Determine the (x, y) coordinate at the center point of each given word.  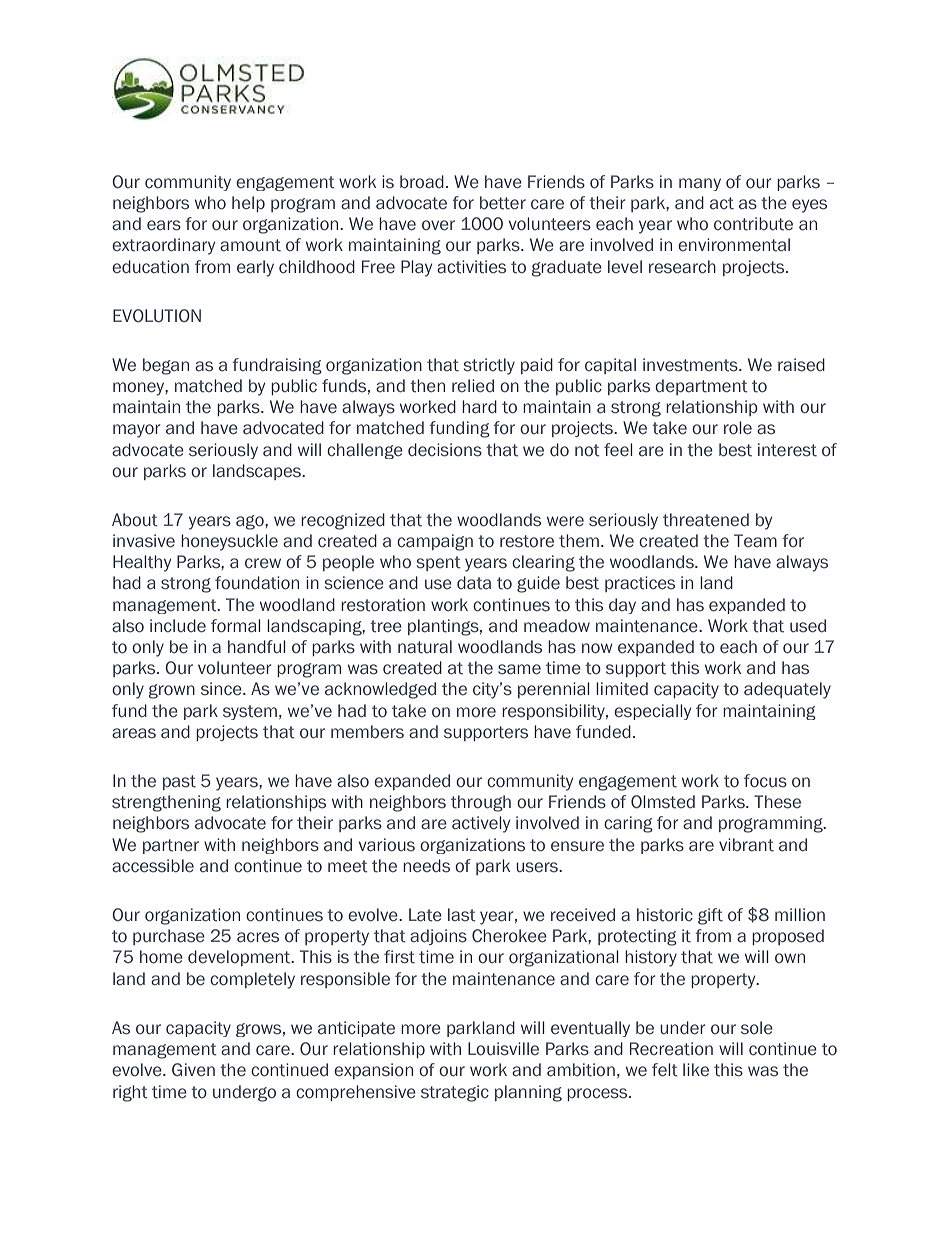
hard (479, 407)
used (808, 626)
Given (193, 1070)
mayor (137, 431)
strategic (455, 1093)
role (738, 428)
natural (425, 647)
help (248, 204)
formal (236, 626)
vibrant (746, 845)
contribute (753, 224)
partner (171, 846)
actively (481, 824)
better (503, 203)
